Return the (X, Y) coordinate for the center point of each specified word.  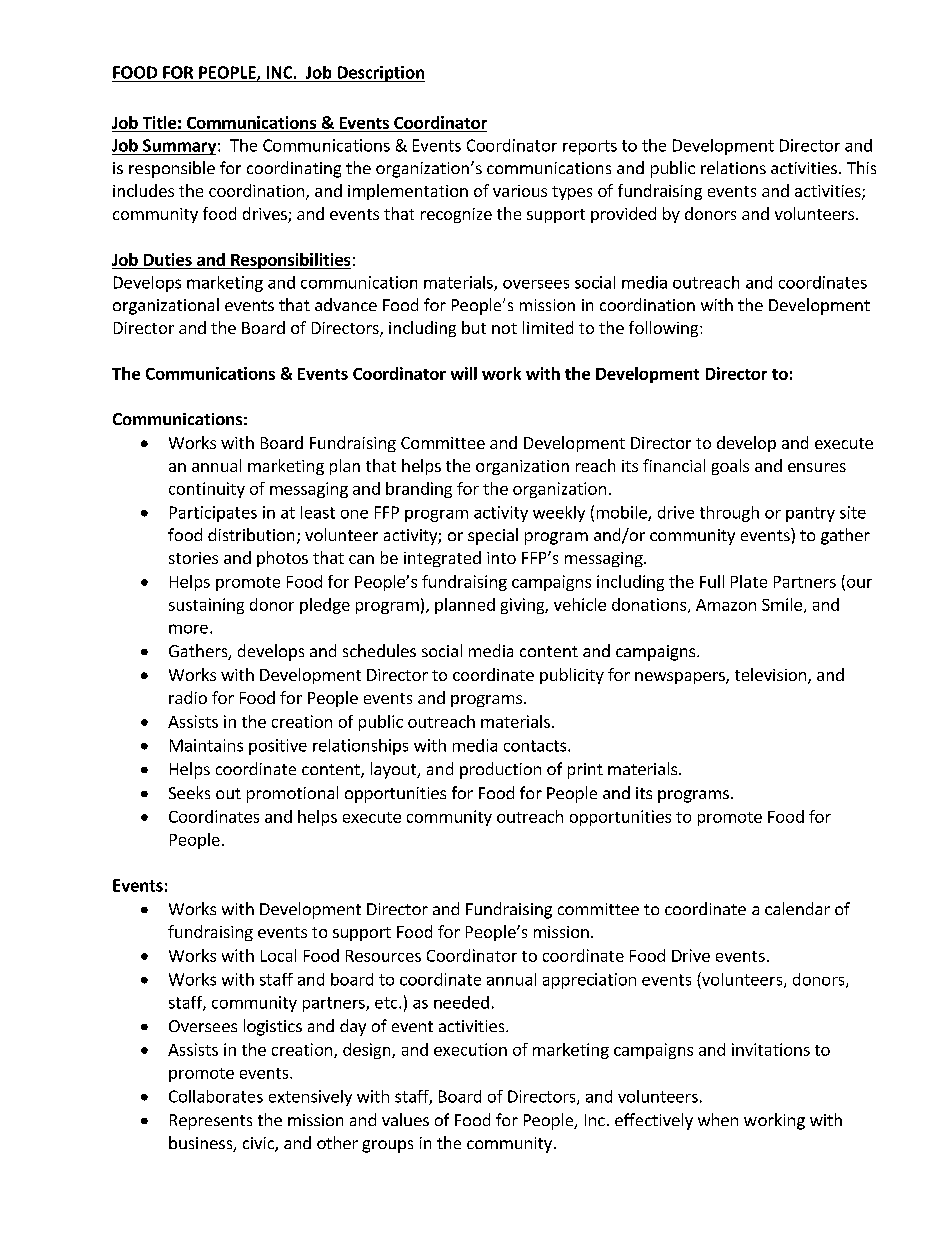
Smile (782, 604)
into (501, 558)
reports (590, 147)
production (500, 770)
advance (346, 304)
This (861, 167)
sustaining (206, 606)
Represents (211, 1122)
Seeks (189, 792)
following (665, 329)
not (504, 328)
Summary (180, 147)
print (585, 771)
